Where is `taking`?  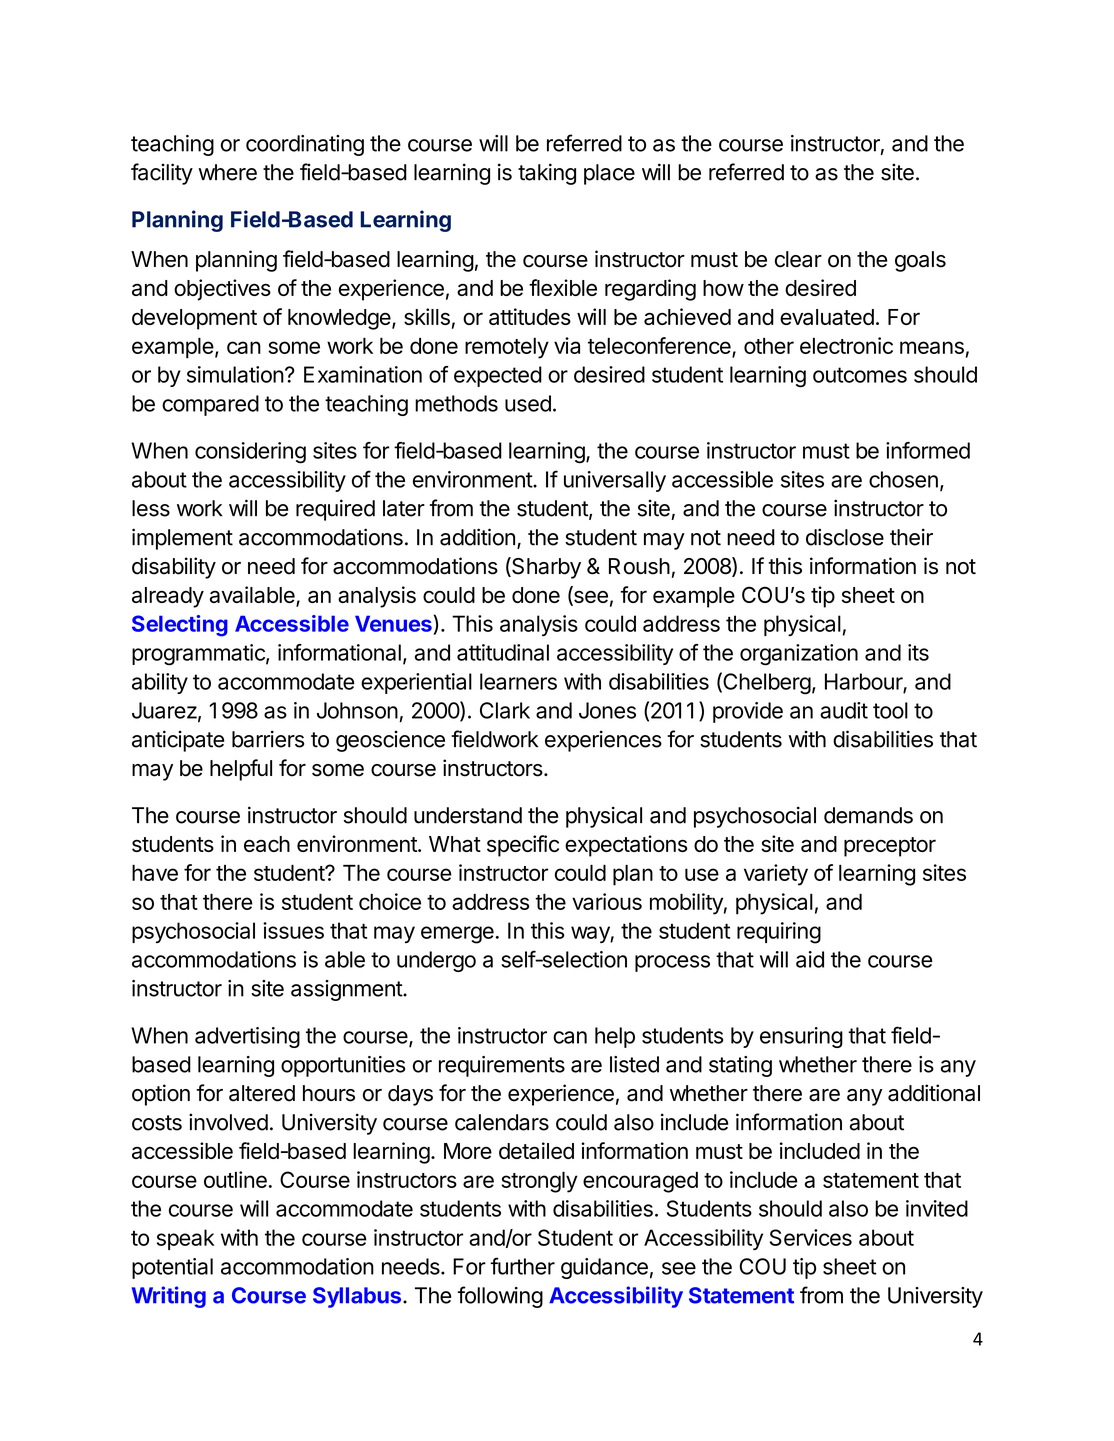 taking is located at coordinates (547, 174).
